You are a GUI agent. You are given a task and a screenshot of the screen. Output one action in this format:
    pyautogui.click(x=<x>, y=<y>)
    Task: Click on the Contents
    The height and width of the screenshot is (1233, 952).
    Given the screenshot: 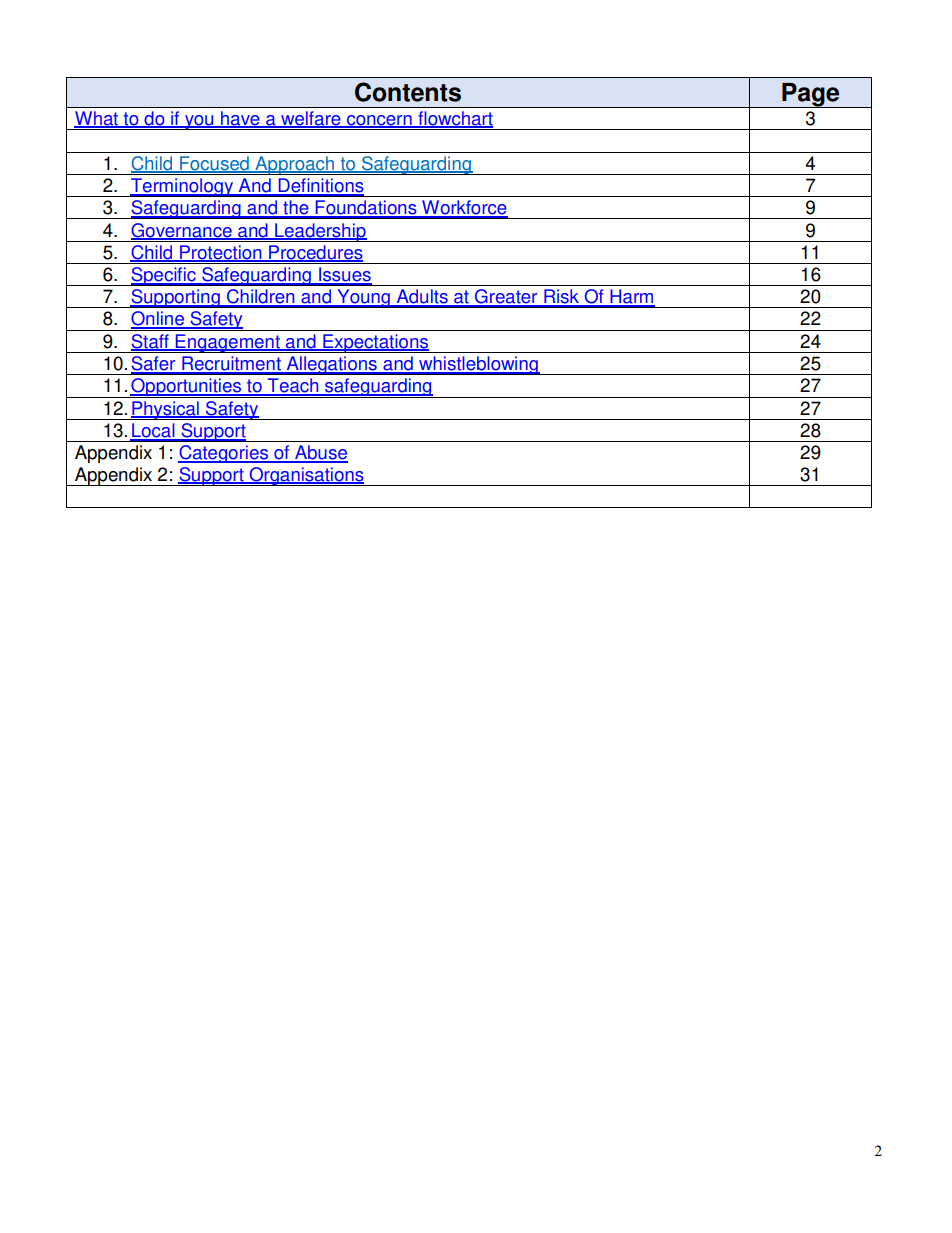 What is the action you would take?
    pyautogui.click(x=408, y=92)
